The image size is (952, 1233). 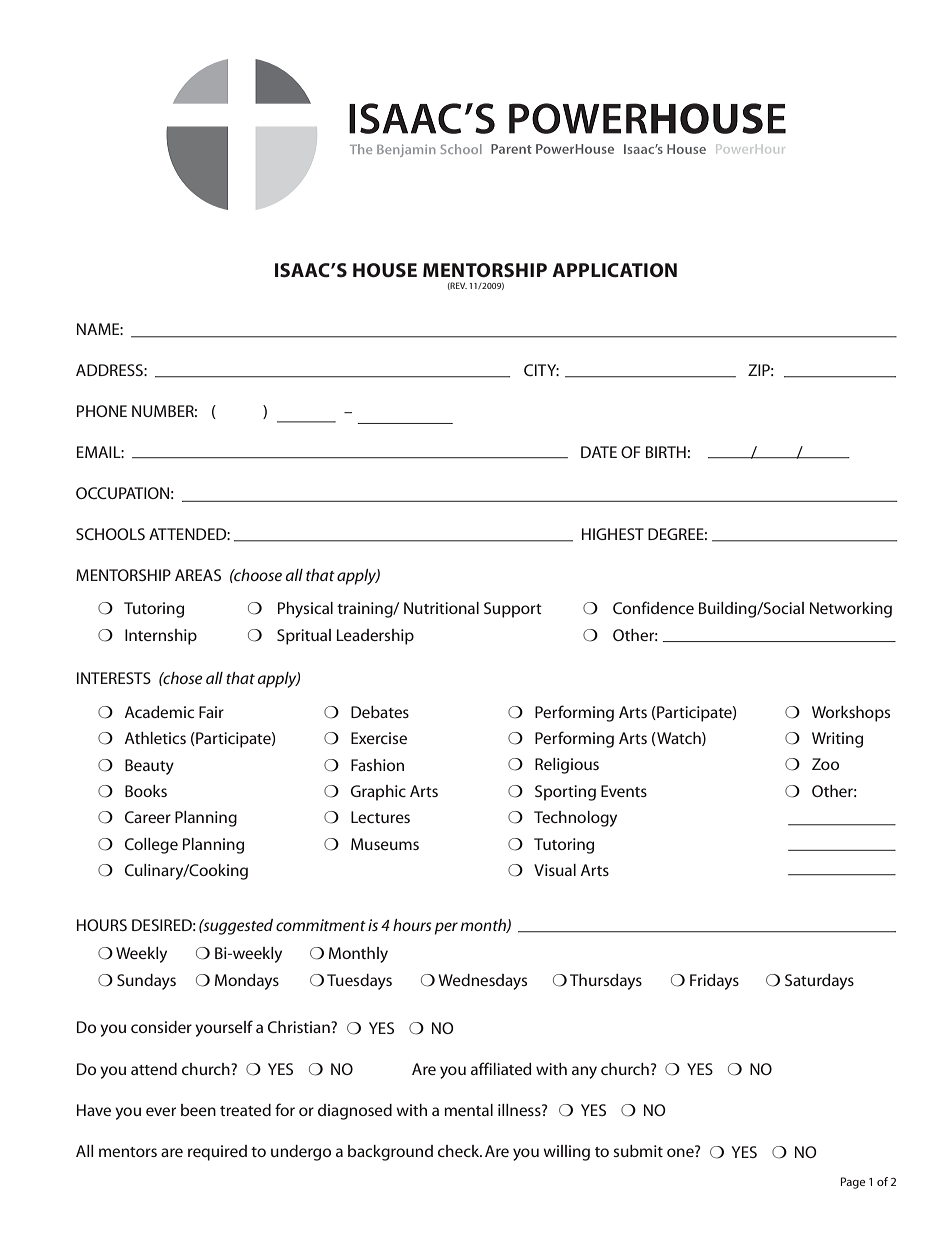 What do you see at coordinates (379, 738) in the document?
I see `Exercise` at bounding box center [379, 738].
